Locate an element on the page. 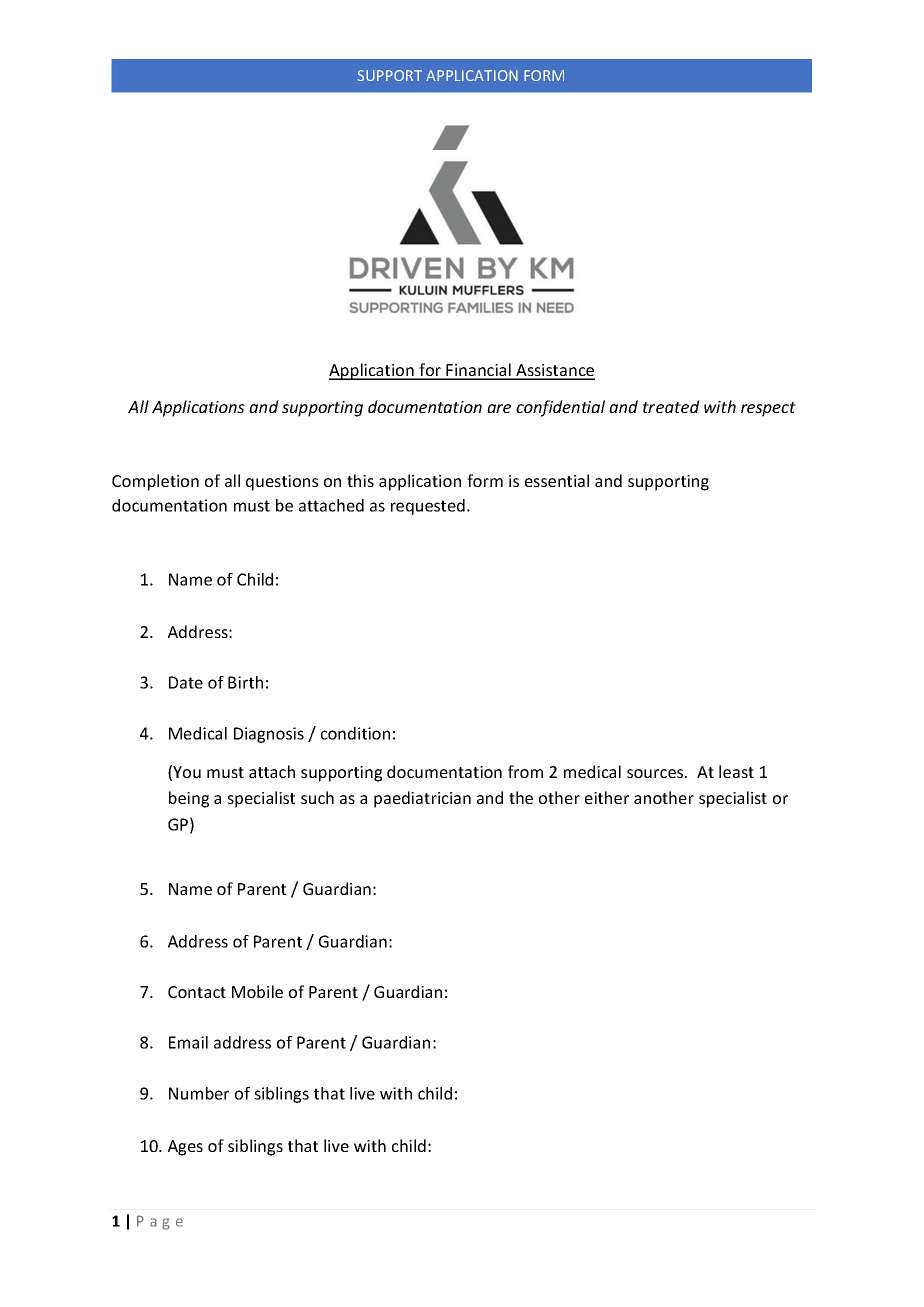 The height and width of the document is (1307, 924). Birth is located at coordinates (245, 682).
